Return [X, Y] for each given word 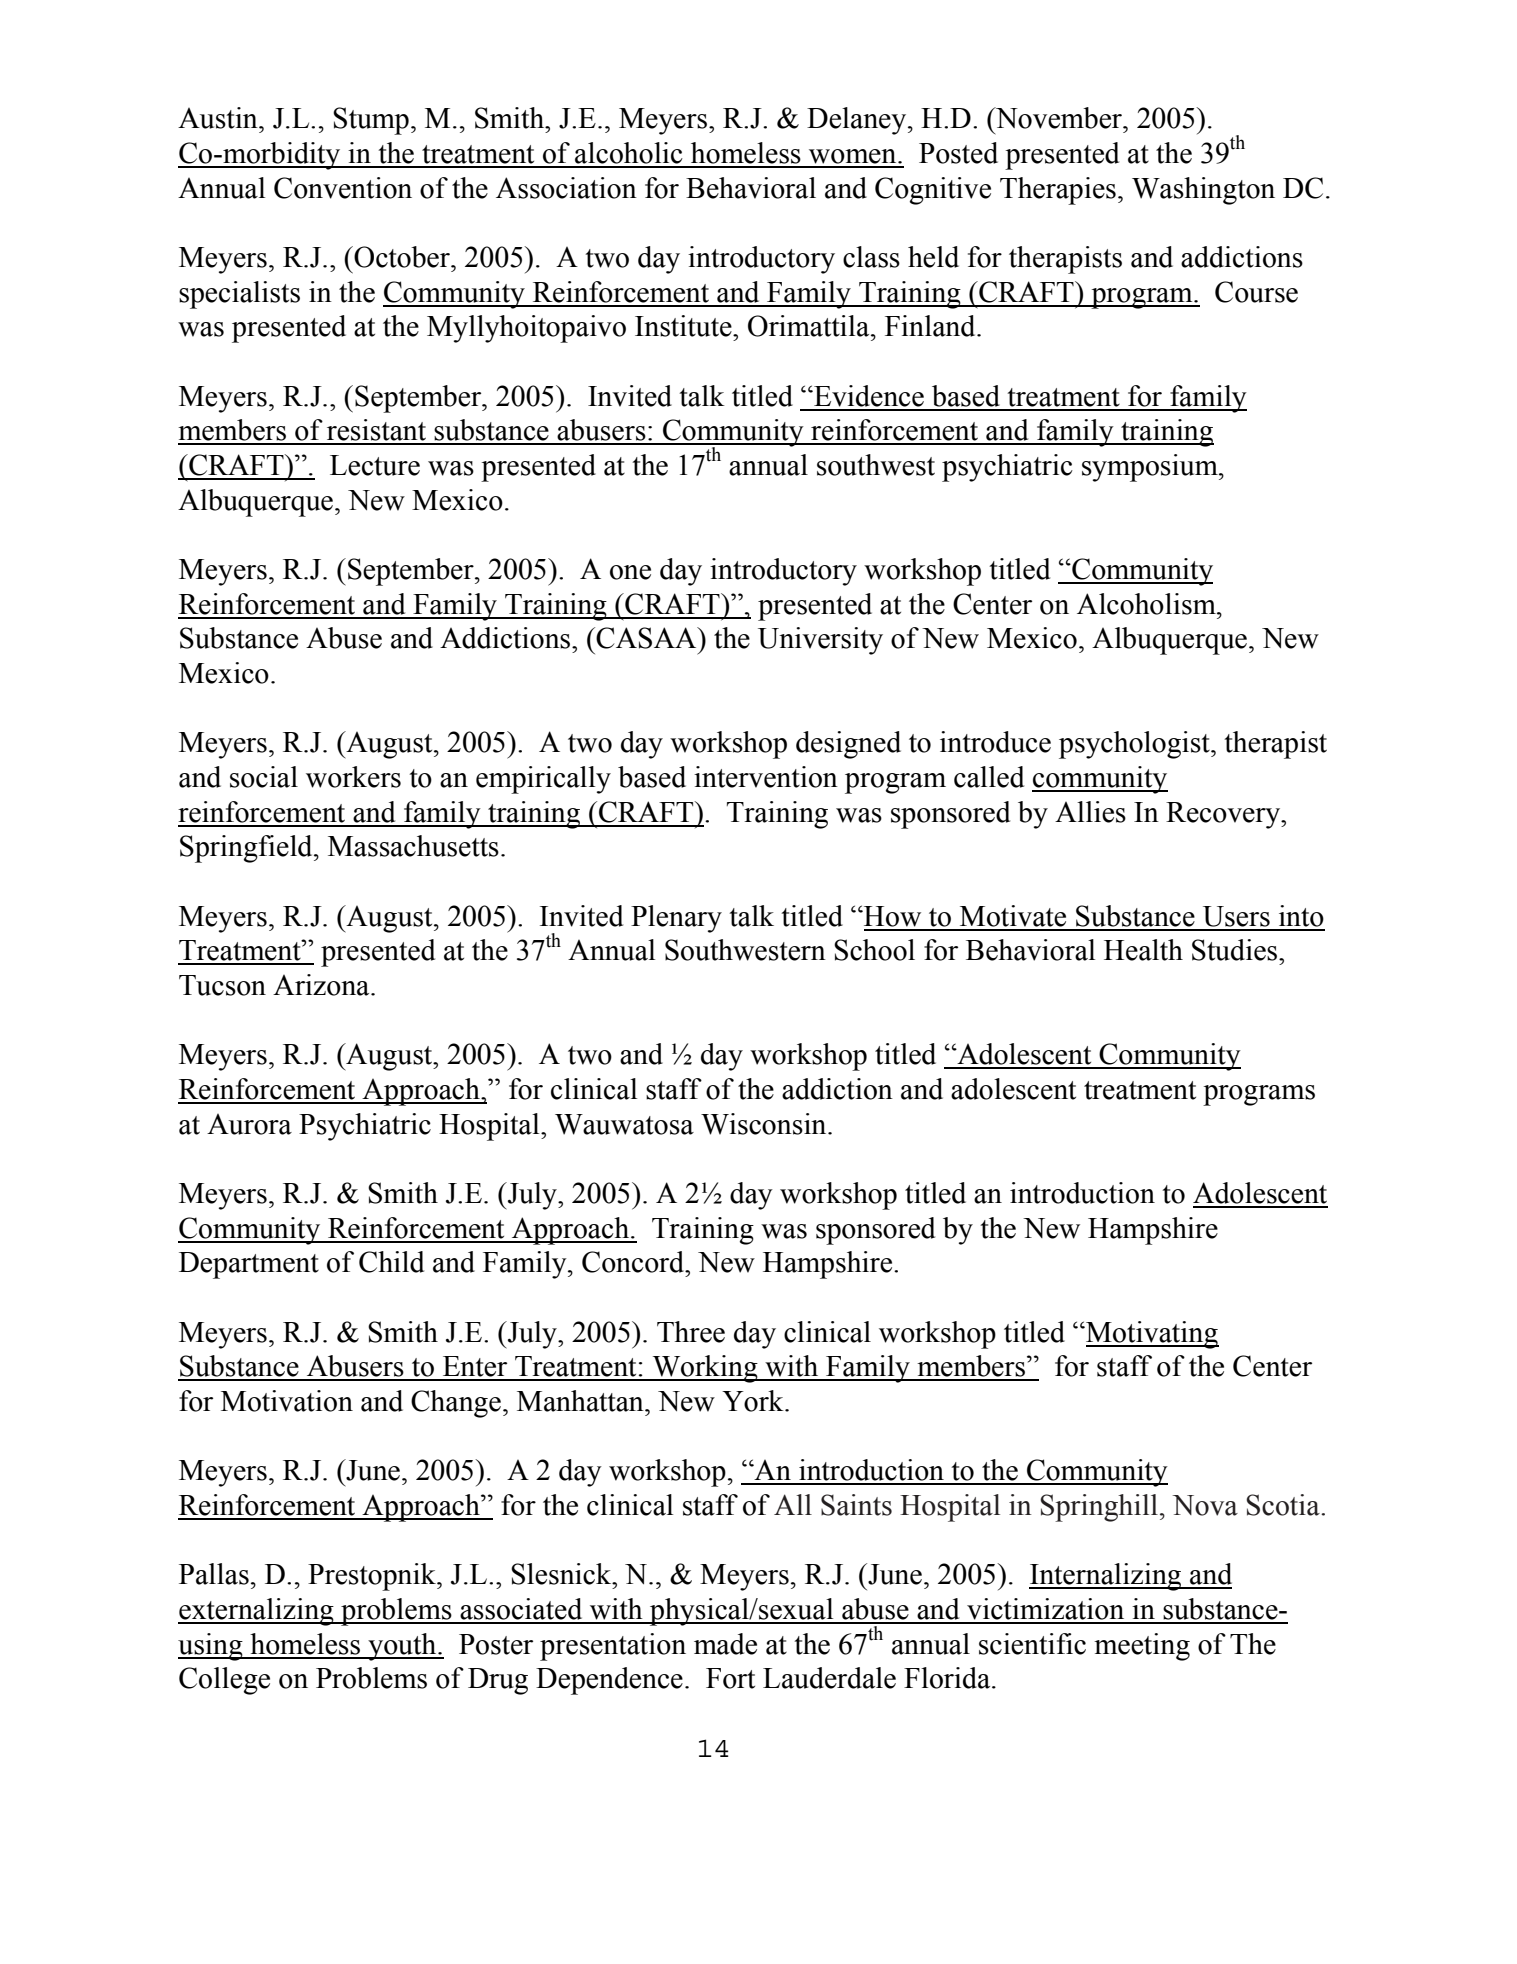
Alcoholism [1147, 604]
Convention [343, 188]
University [820, 641]
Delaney [858, 121]
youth [402, 1647]
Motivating [1151, 1335]
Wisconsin [765, 1124]
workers [353, 777]
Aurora [249, 1124]
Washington [1203, 191]
